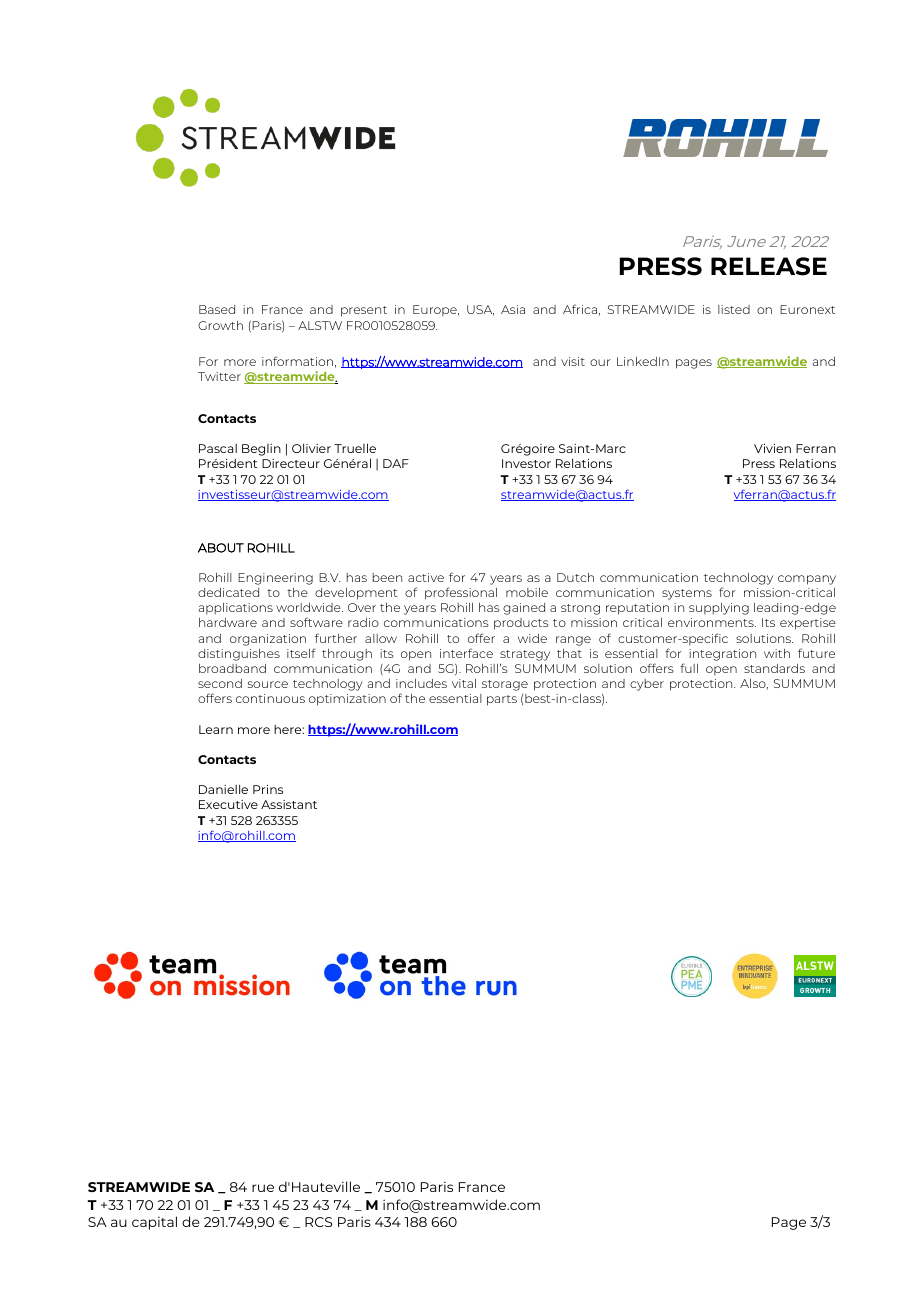 Image resolution: width=924 pixels, height=1308 pixels. I want to click on standards, so click(774, 668).
